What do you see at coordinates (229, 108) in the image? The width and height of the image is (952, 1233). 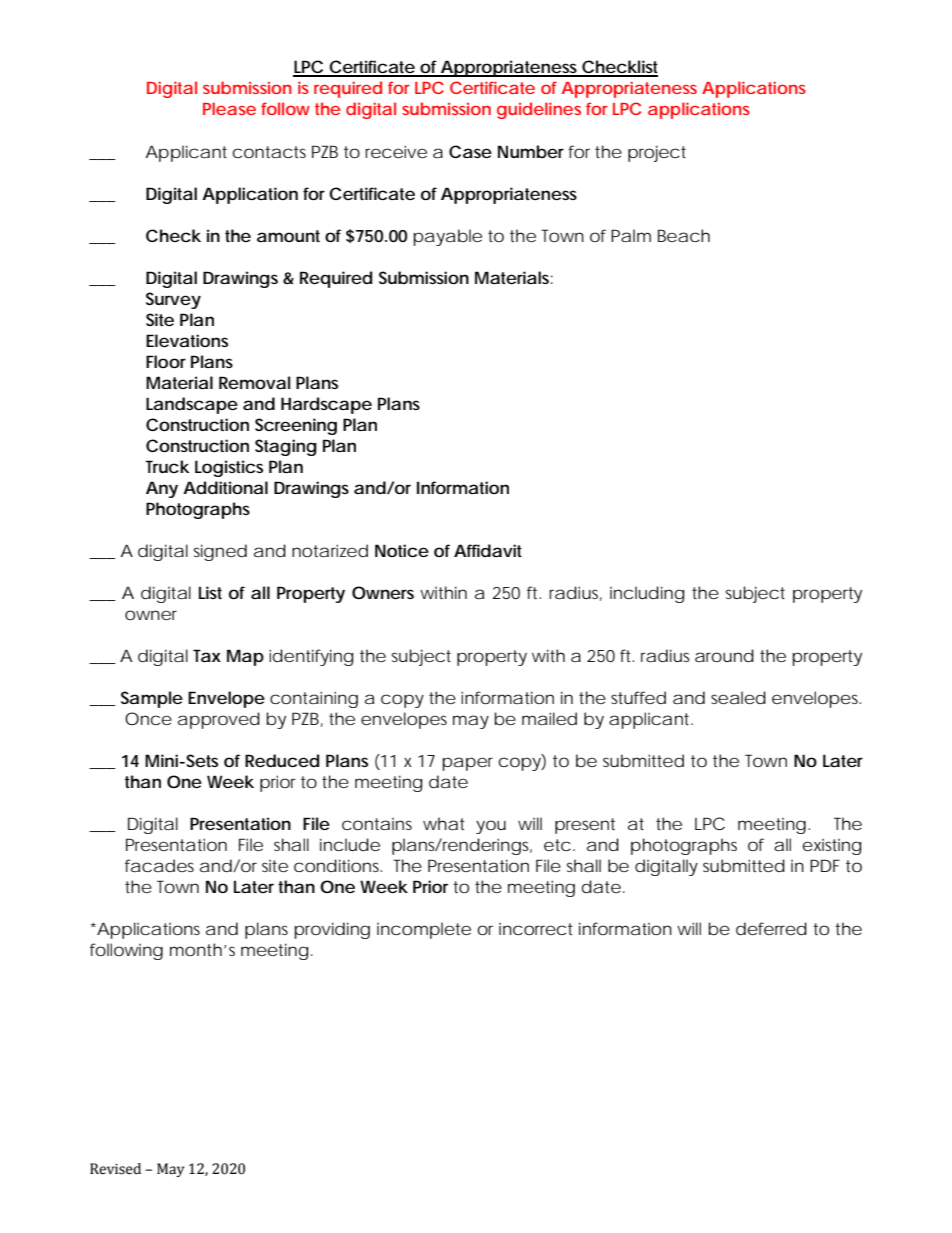 I see `Please` at bounding box center [229, 108].
